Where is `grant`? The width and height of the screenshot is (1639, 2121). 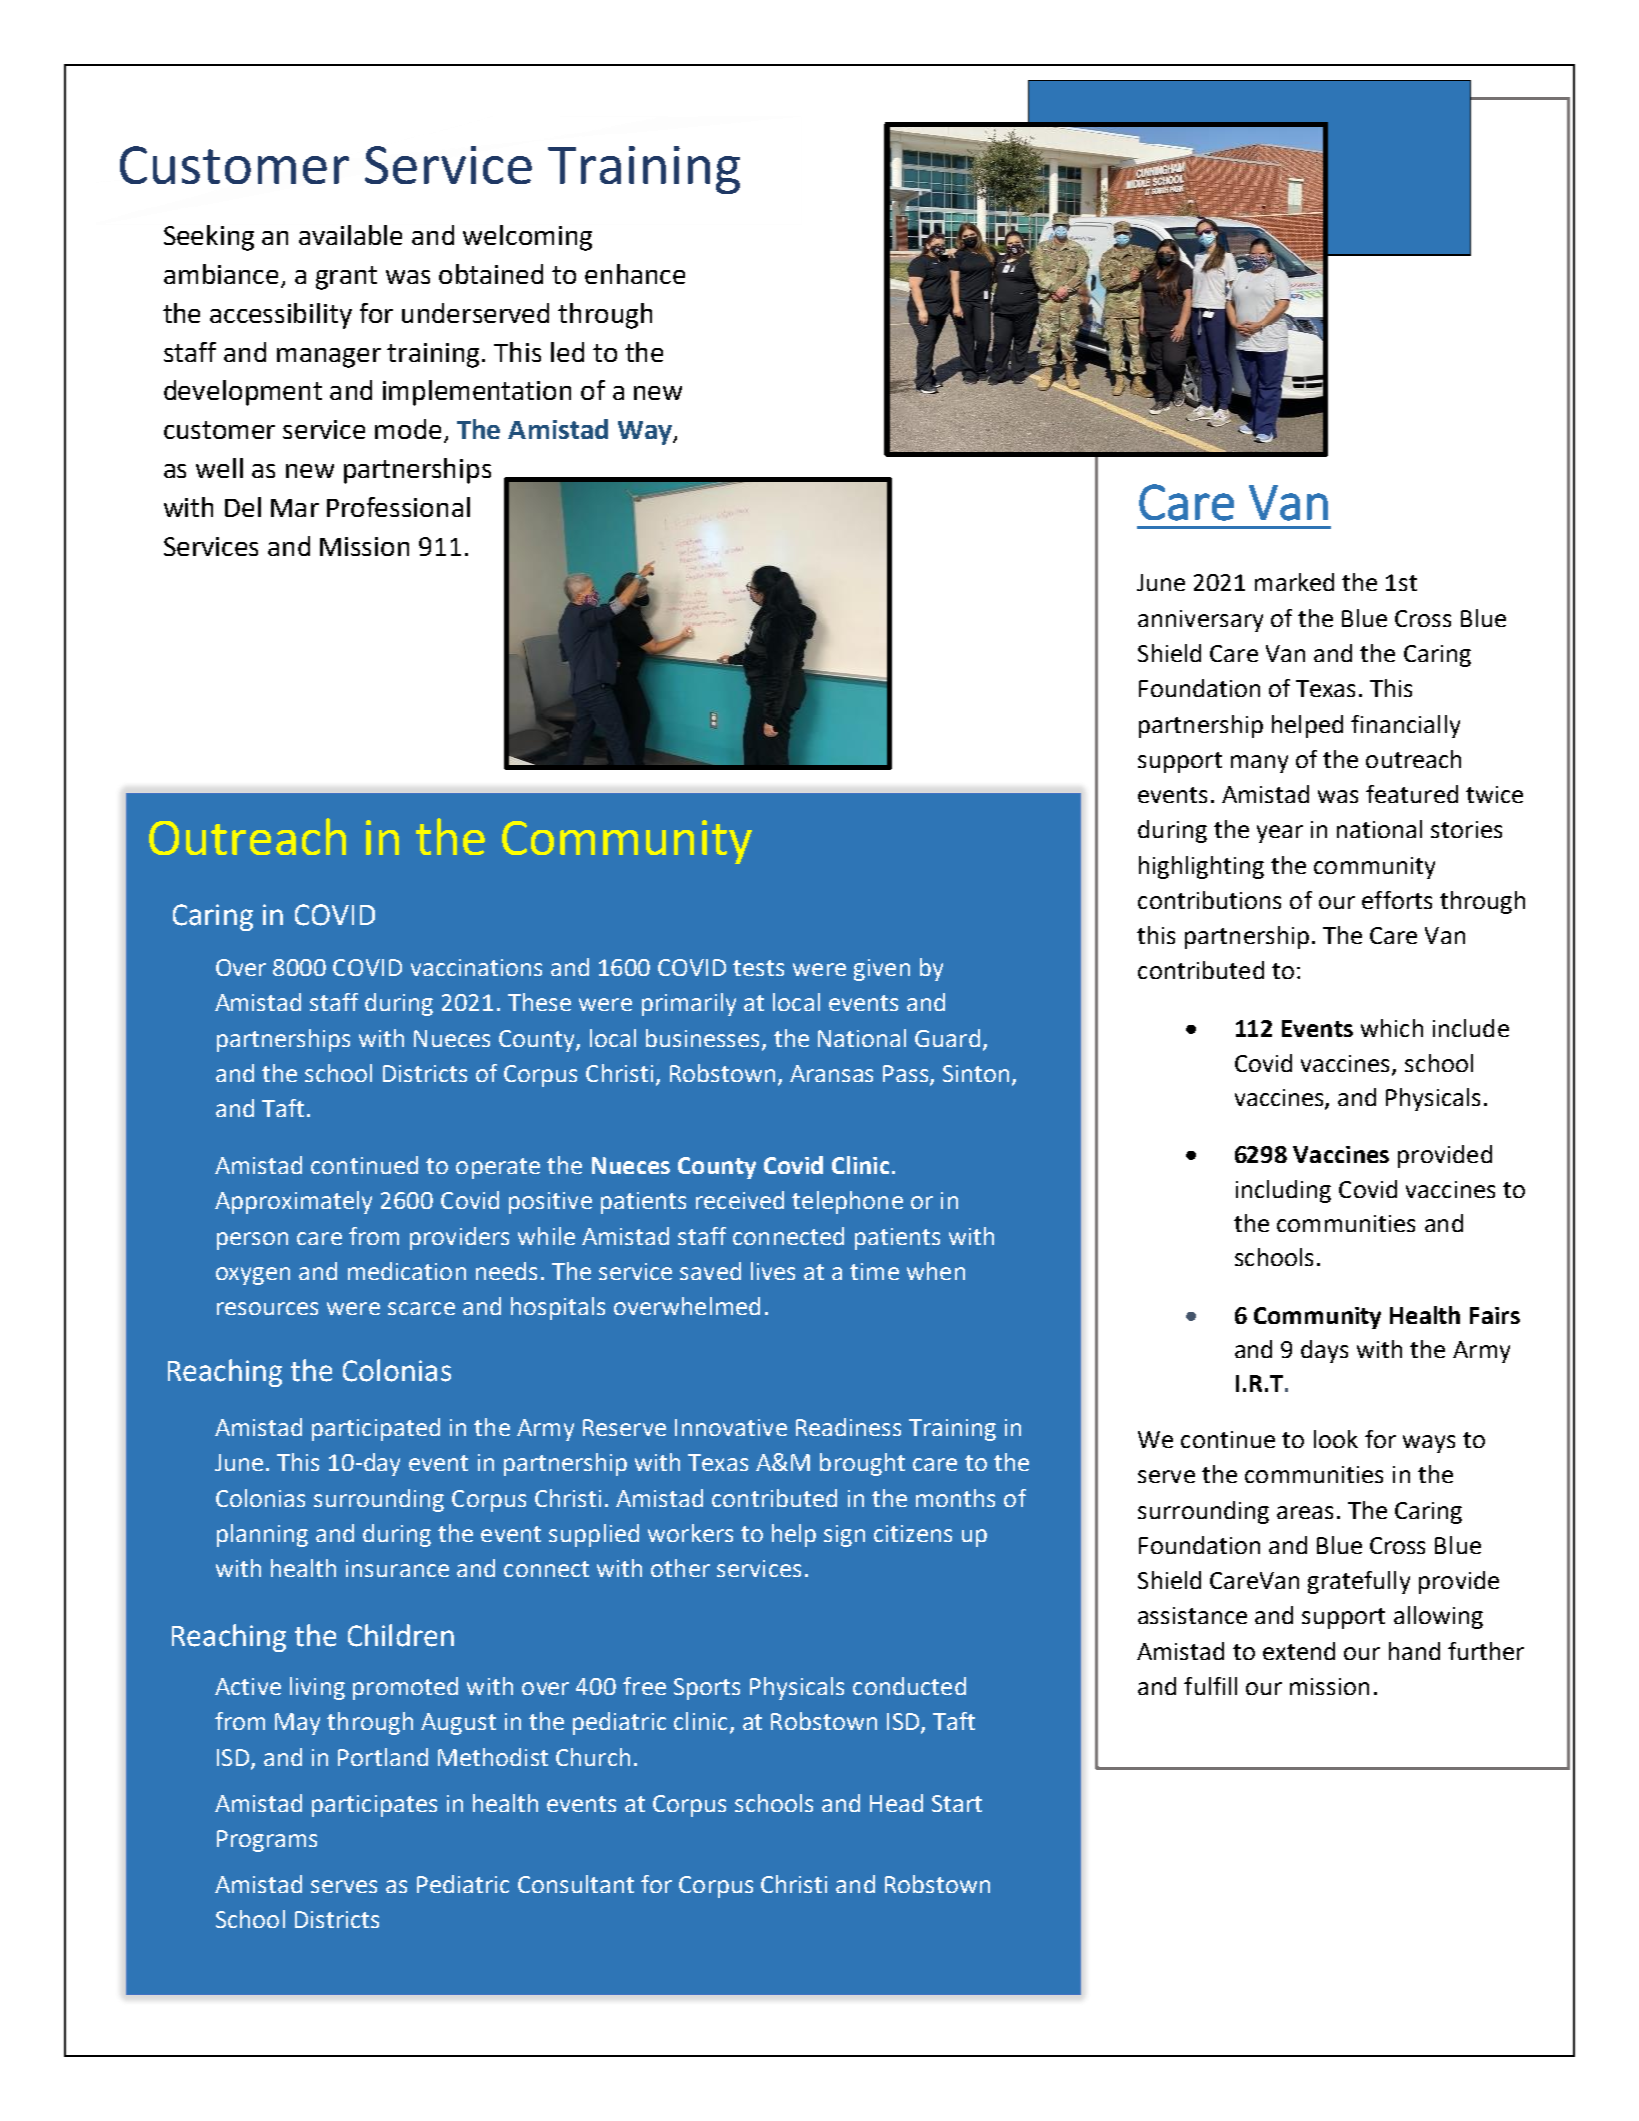
grant is located at coordinates (346, 278).
